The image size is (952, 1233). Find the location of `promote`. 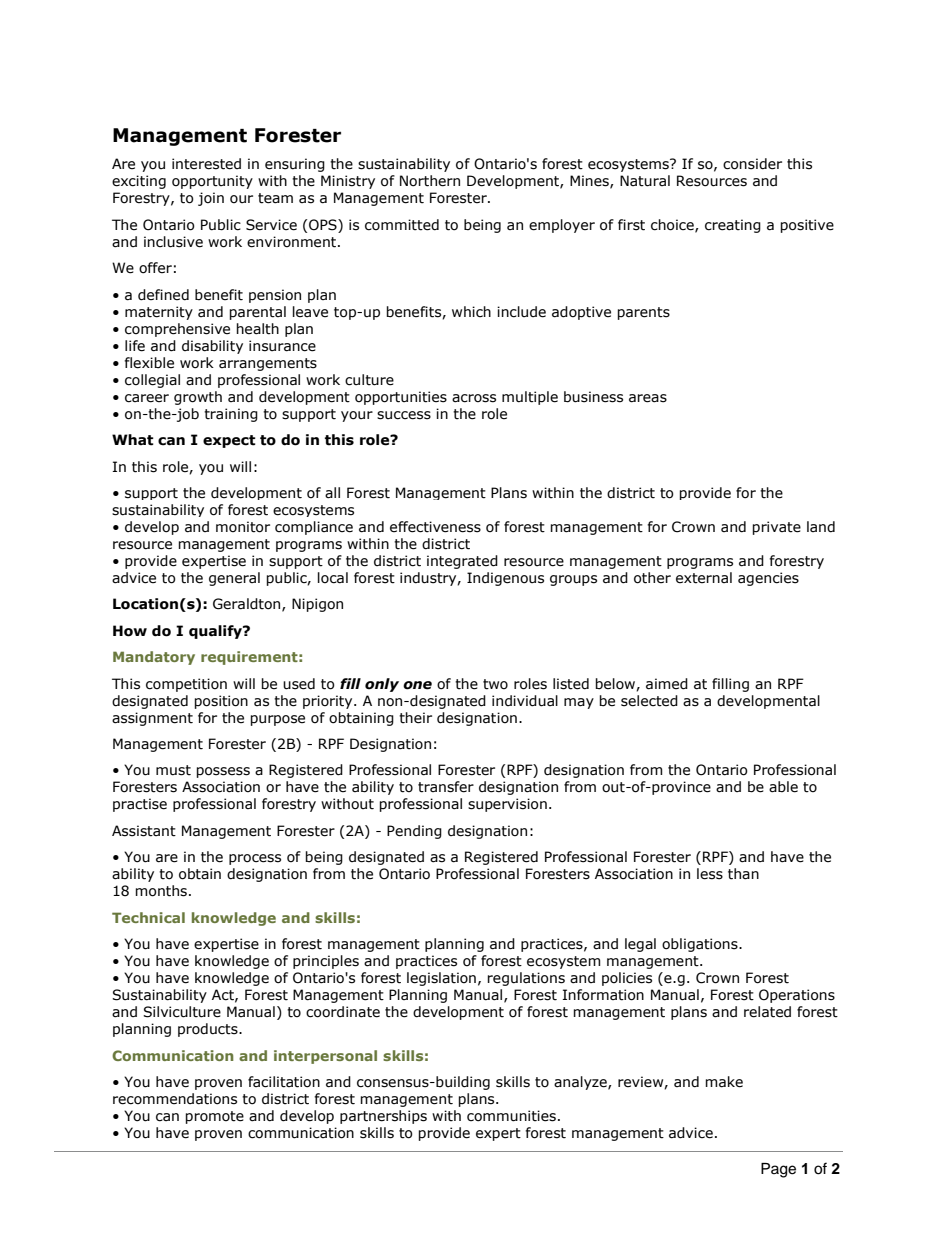

promote is located at coordinates (214, 1117).
